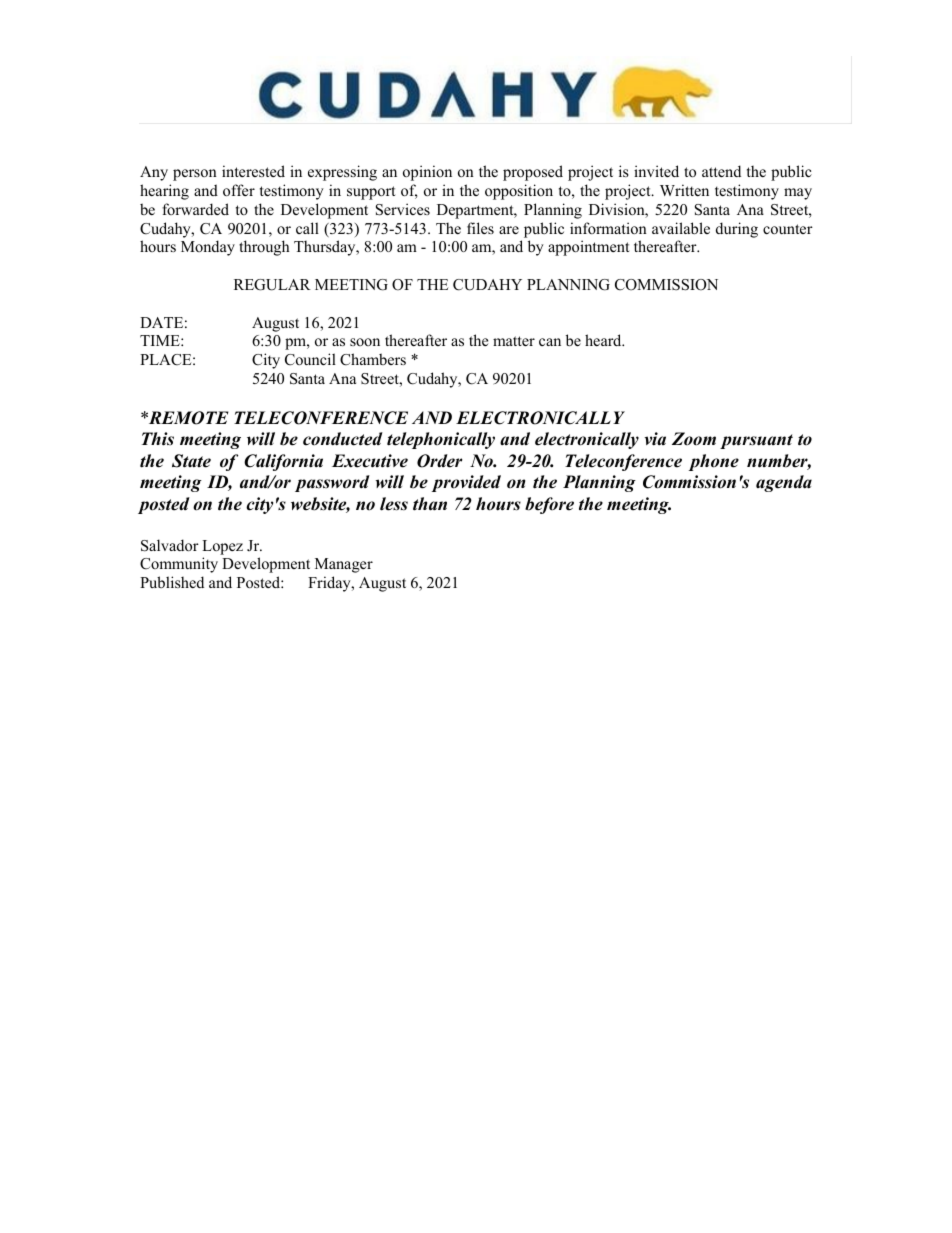  Describe the element at coordinates (721, 171) in the screenshot. I see `attend` at that location.
